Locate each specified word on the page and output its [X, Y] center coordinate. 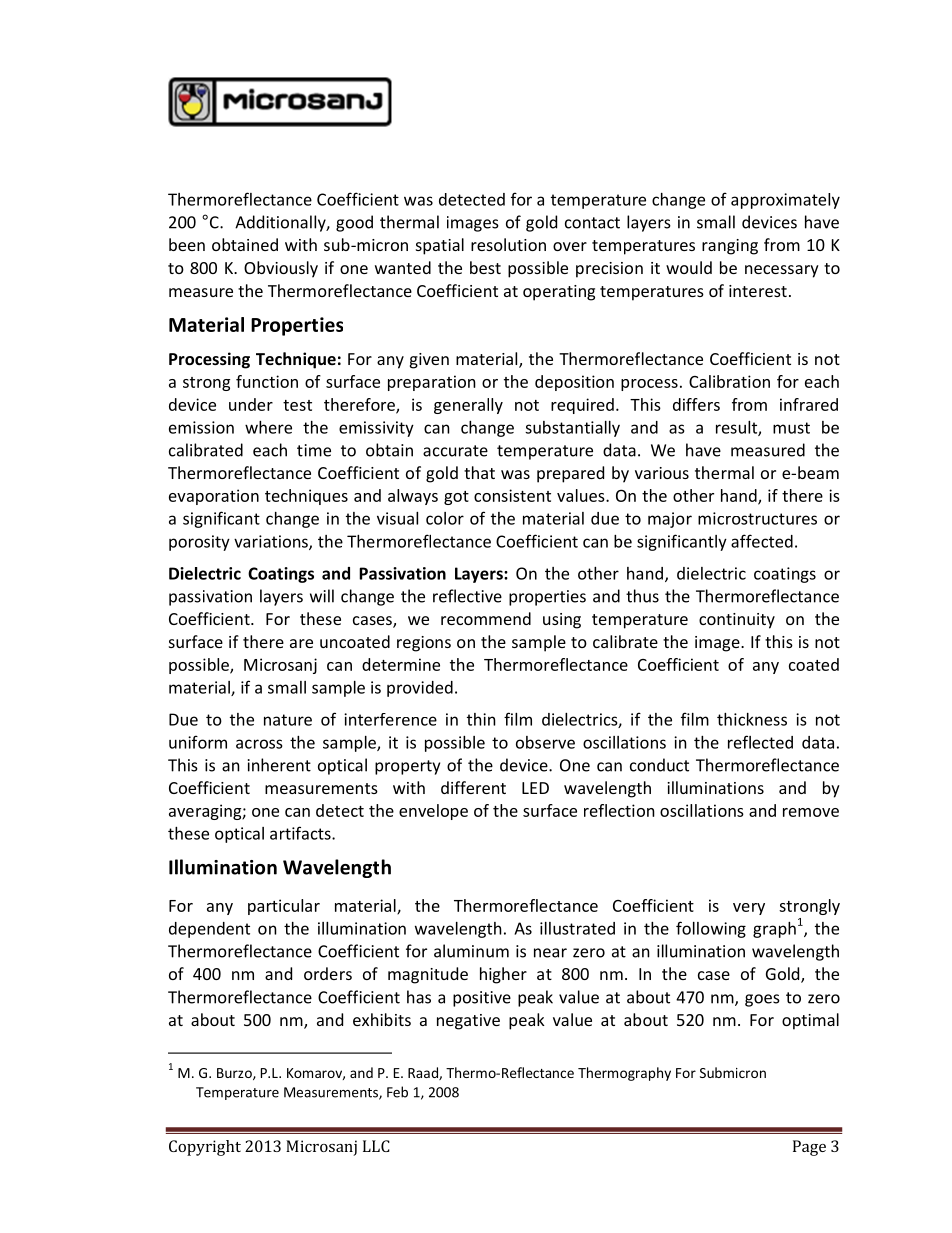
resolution [508, 244]
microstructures [757, 518]
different [473, 787]
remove [811, 812]
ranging [730, 247]
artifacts [301, 833]
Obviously [281, 269]
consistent [512, 495]
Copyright [205, 1148]
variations [272, 542]
